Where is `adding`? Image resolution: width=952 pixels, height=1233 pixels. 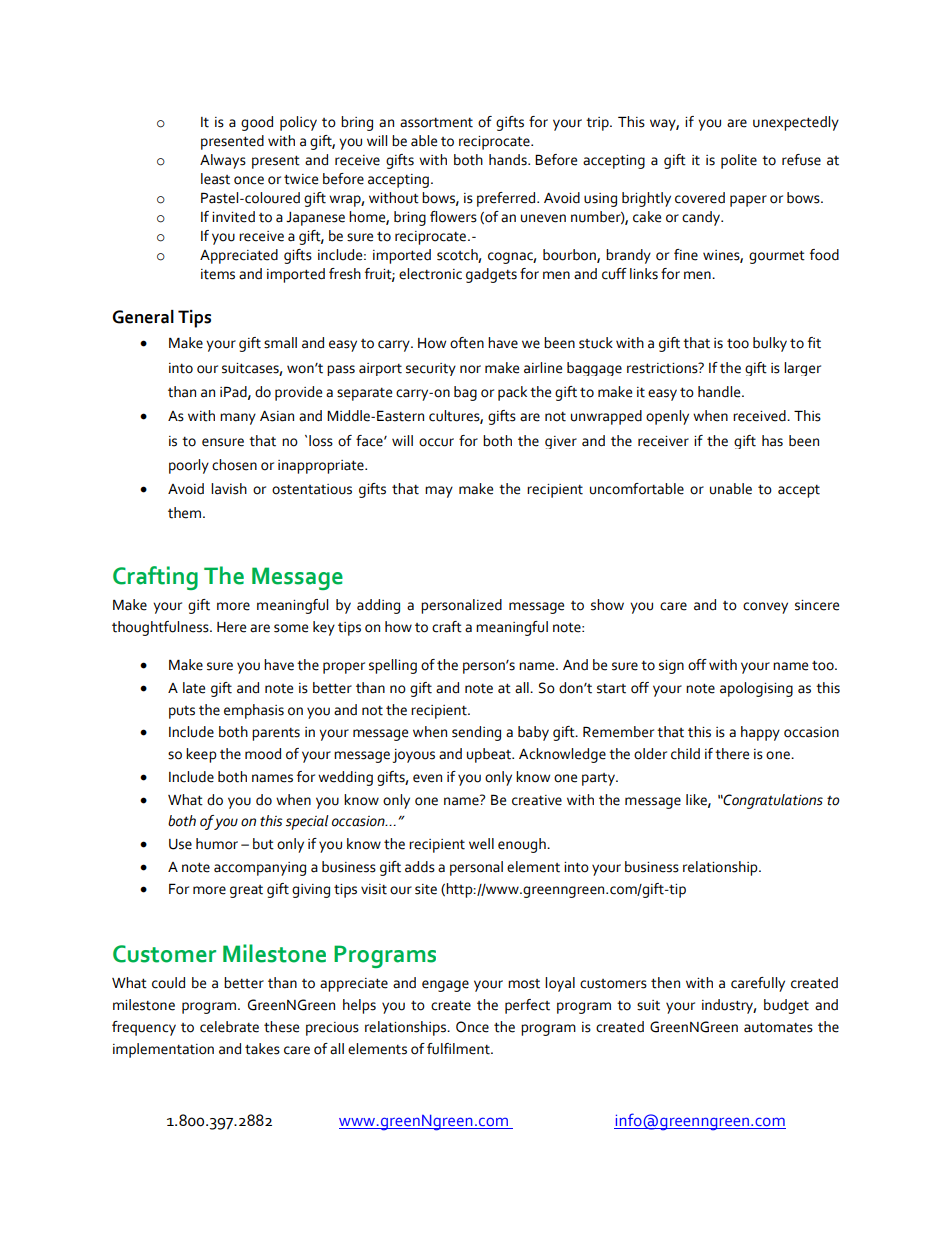
adding is located at coordinates (378, 606).
